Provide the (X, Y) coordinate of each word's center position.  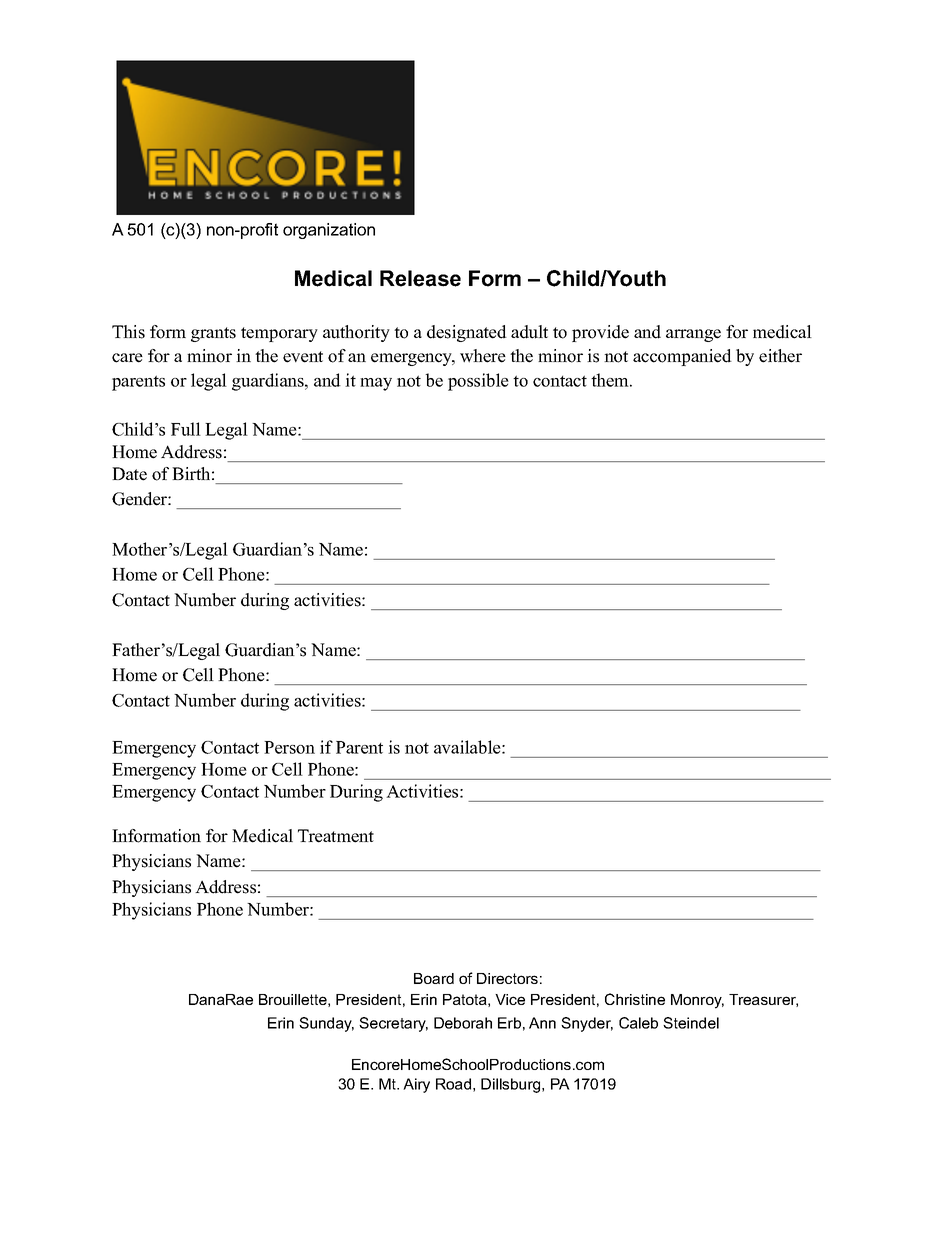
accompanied (682, 357)
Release (420, 278)
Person (289, 747)
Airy (416, 1085)
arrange (693, 335)
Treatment (336, 836)
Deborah (463, 1023)
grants (213, 334)
